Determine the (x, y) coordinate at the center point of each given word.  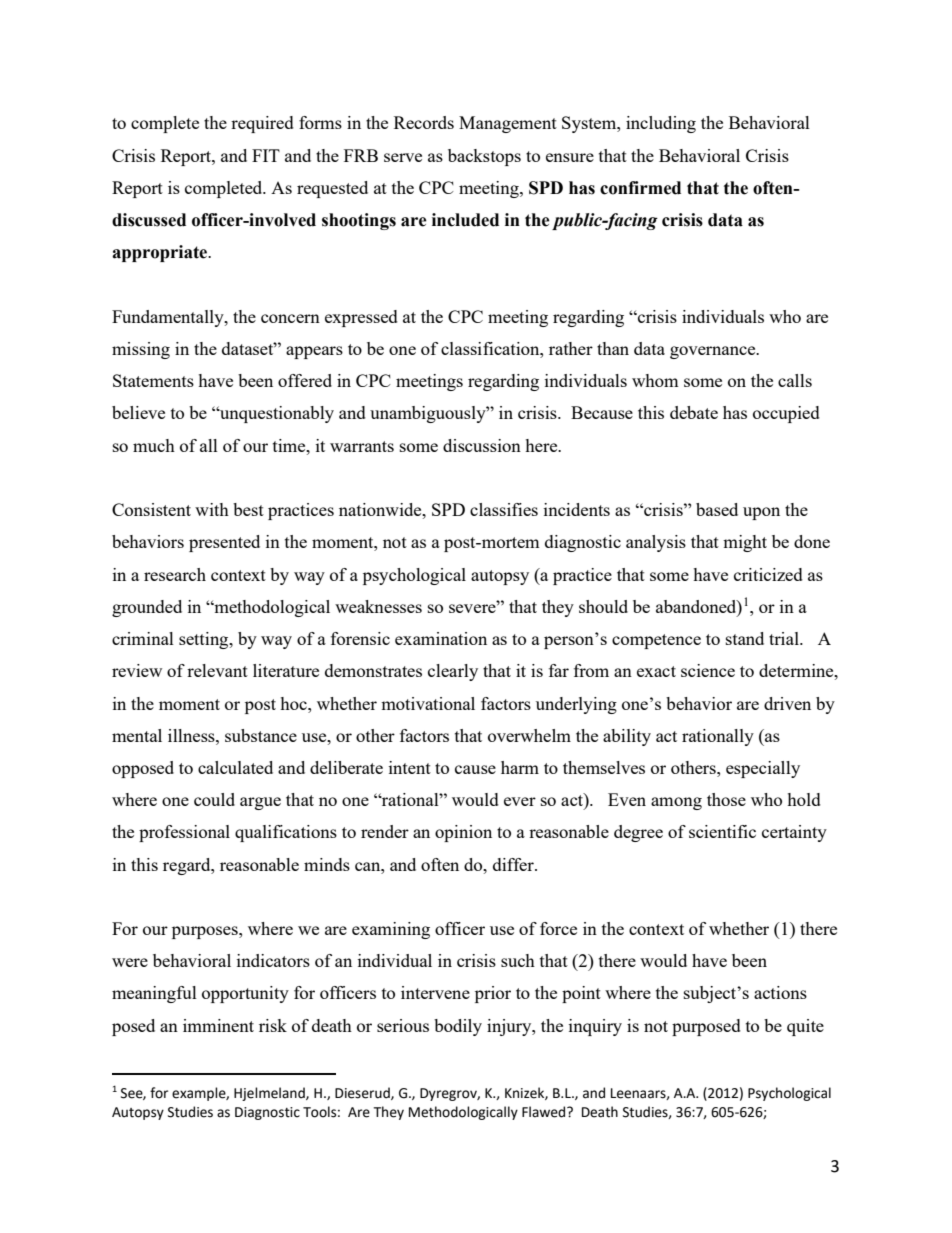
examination (441, 638)
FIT (266, 155)
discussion (482, 445)
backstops (484, 157)
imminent (218, 1025)
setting (205, 640)
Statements (153, 380)
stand (745, 638)
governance (714, 352)
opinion (463, 833)
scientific (722, 831)
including (661, 124)
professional (184, 833)
